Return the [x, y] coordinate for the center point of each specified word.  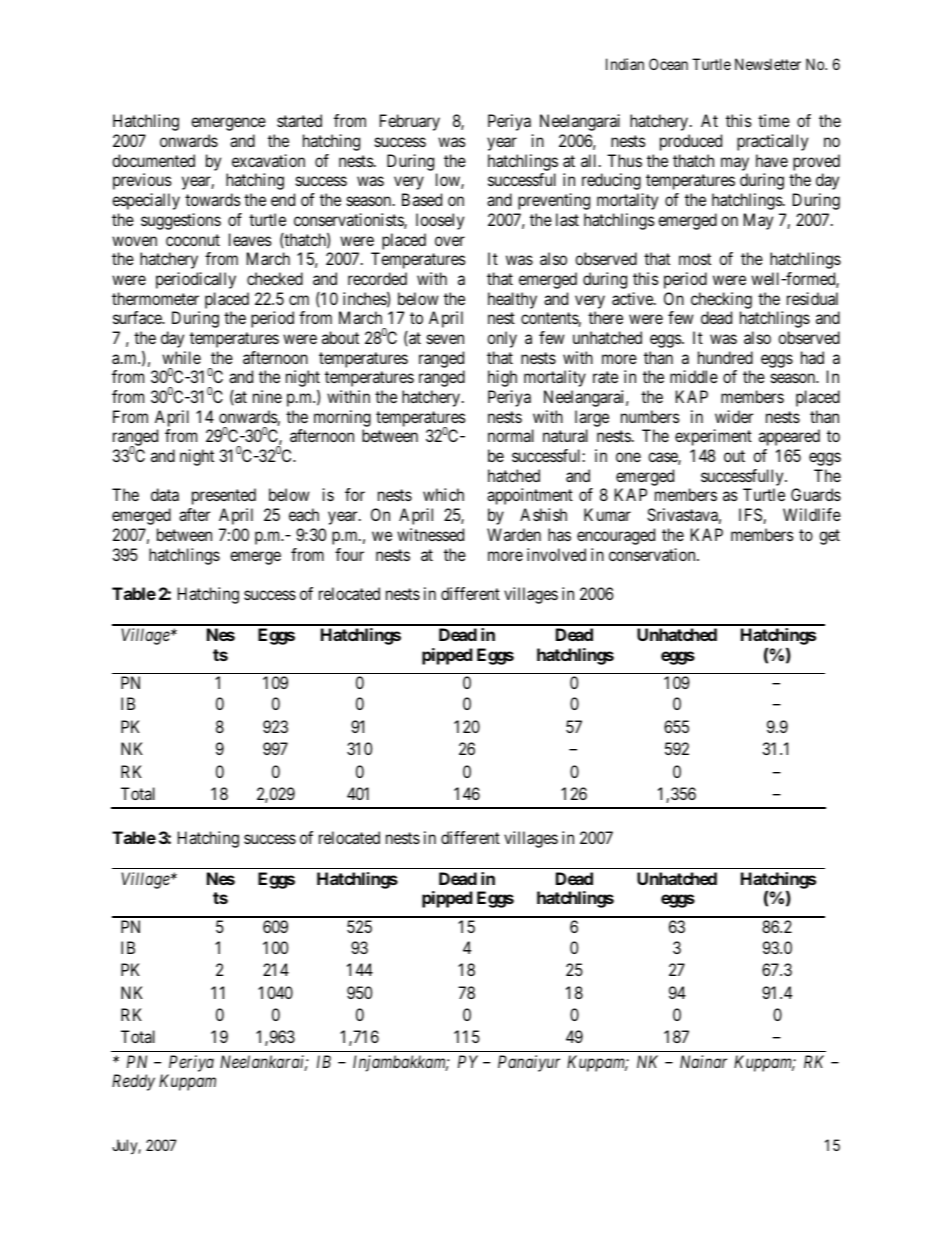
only [502, 339]
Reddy [133, 1082]
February [410, 122]
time [774, 120]
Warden [514, 534]
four [349, 554]
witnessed [430, 534]
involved [556, 554]
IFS [751, 516]
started [299, 120]
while [181, 357]
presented [224, 496]
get [829, 537]
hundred [725, 357]
